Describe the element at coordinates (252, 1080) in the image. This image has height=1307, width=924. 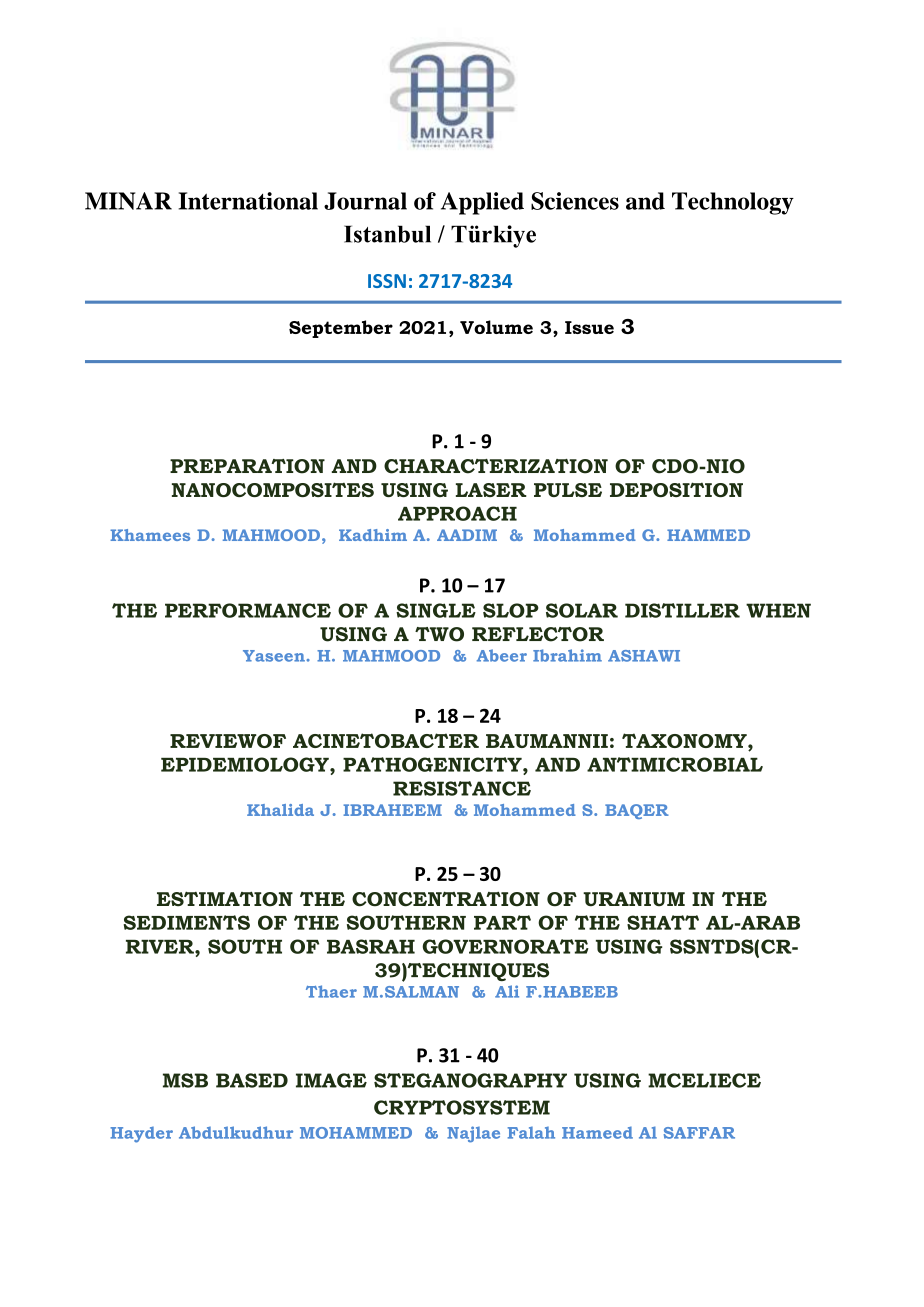
I see `BASED` at that location.
